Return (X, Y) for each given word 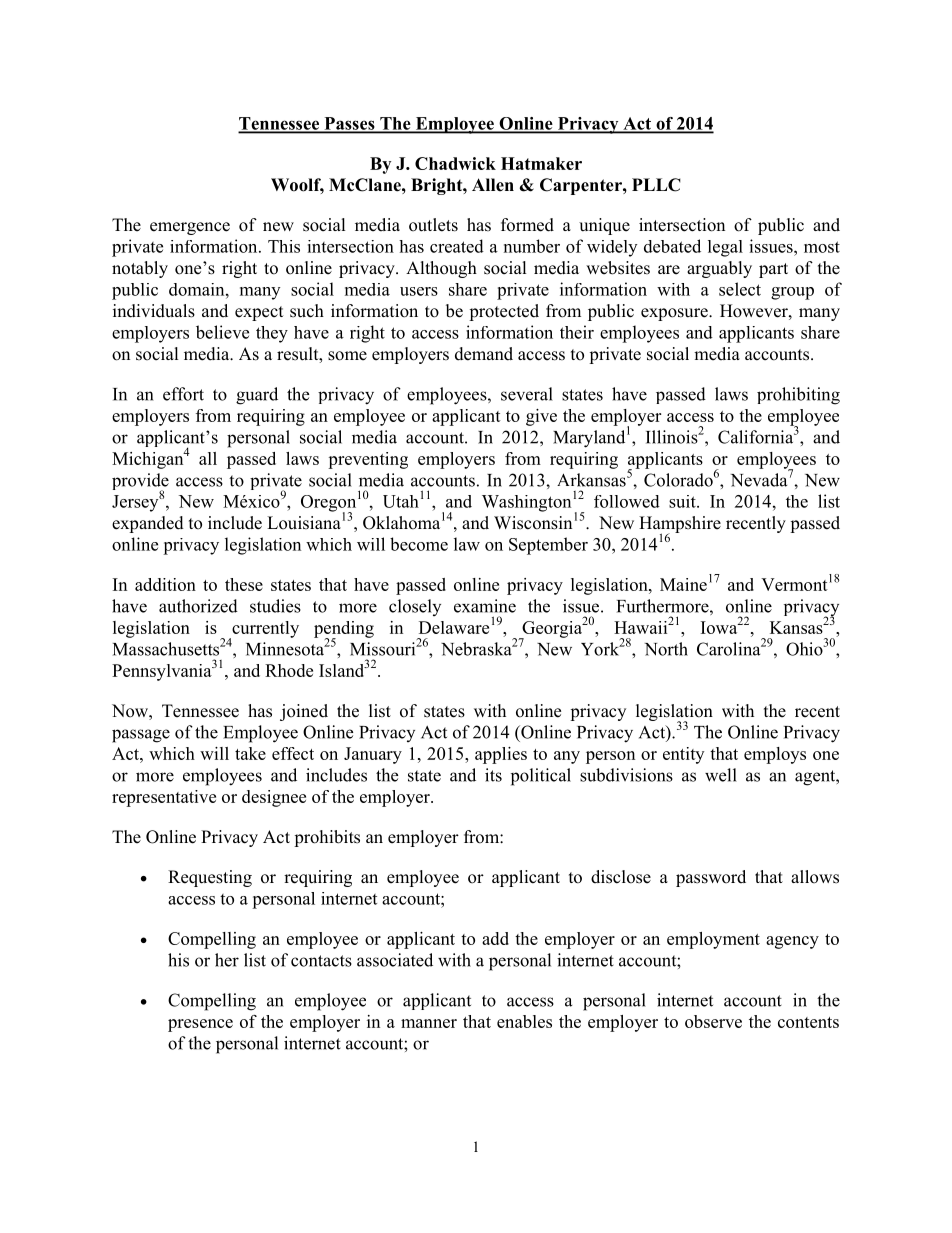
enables (524, 1021)
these (244, 584)
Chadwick (455, 163)
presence (200, 1025)
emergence (190, 228)
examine (485, 606)
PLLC (656, 185)
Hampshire (680, 526)
